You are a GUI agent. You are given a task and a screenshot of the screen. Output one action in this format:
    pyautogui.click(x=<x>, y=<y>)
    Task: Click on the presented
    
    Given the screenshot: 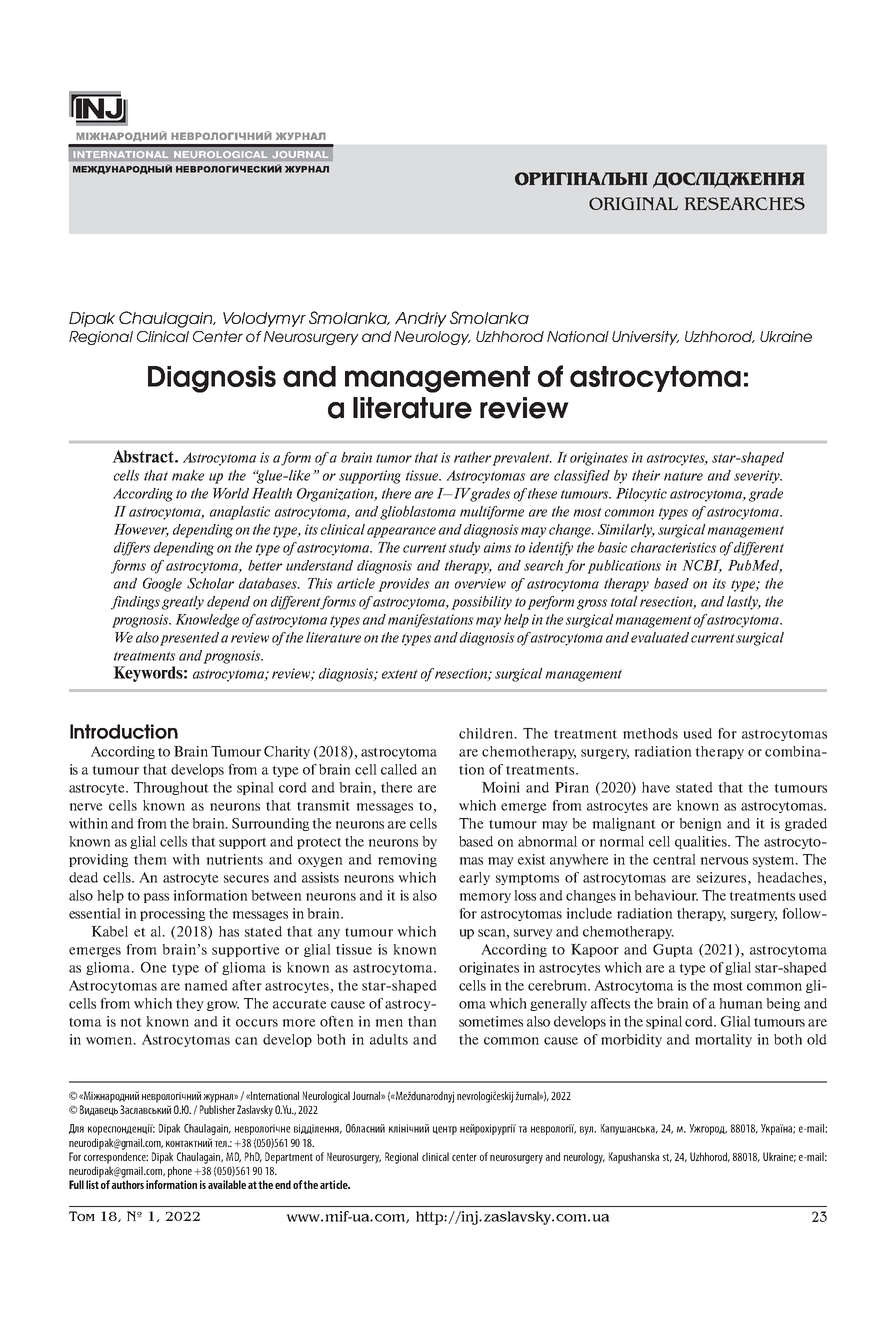 What is the action you would take?
    pyautogui.click(x=189, y=639)
